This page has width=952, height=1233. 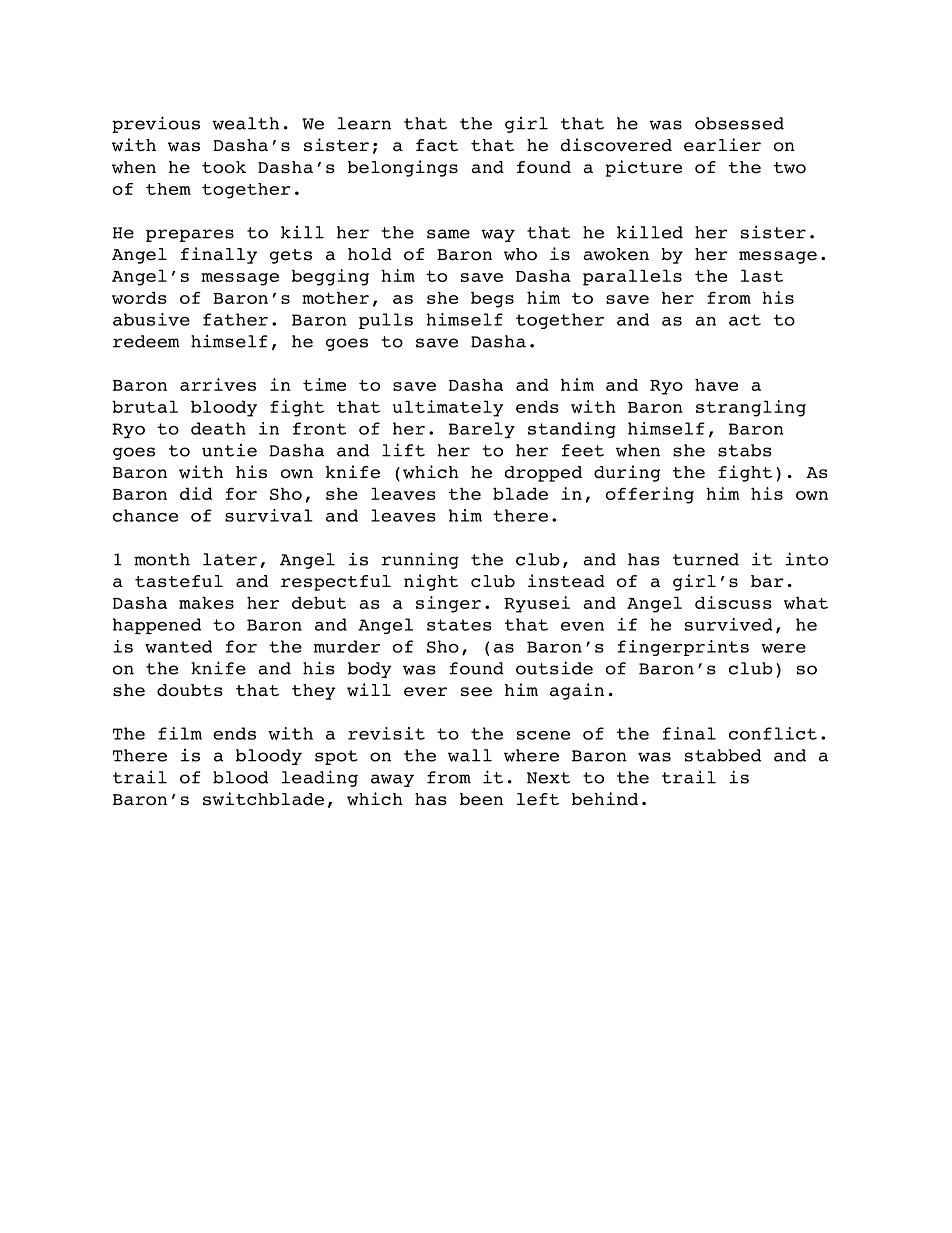 What do you see at coordinates (431, 582) in the page?
I see `night` at bounding box center [431, 582].
